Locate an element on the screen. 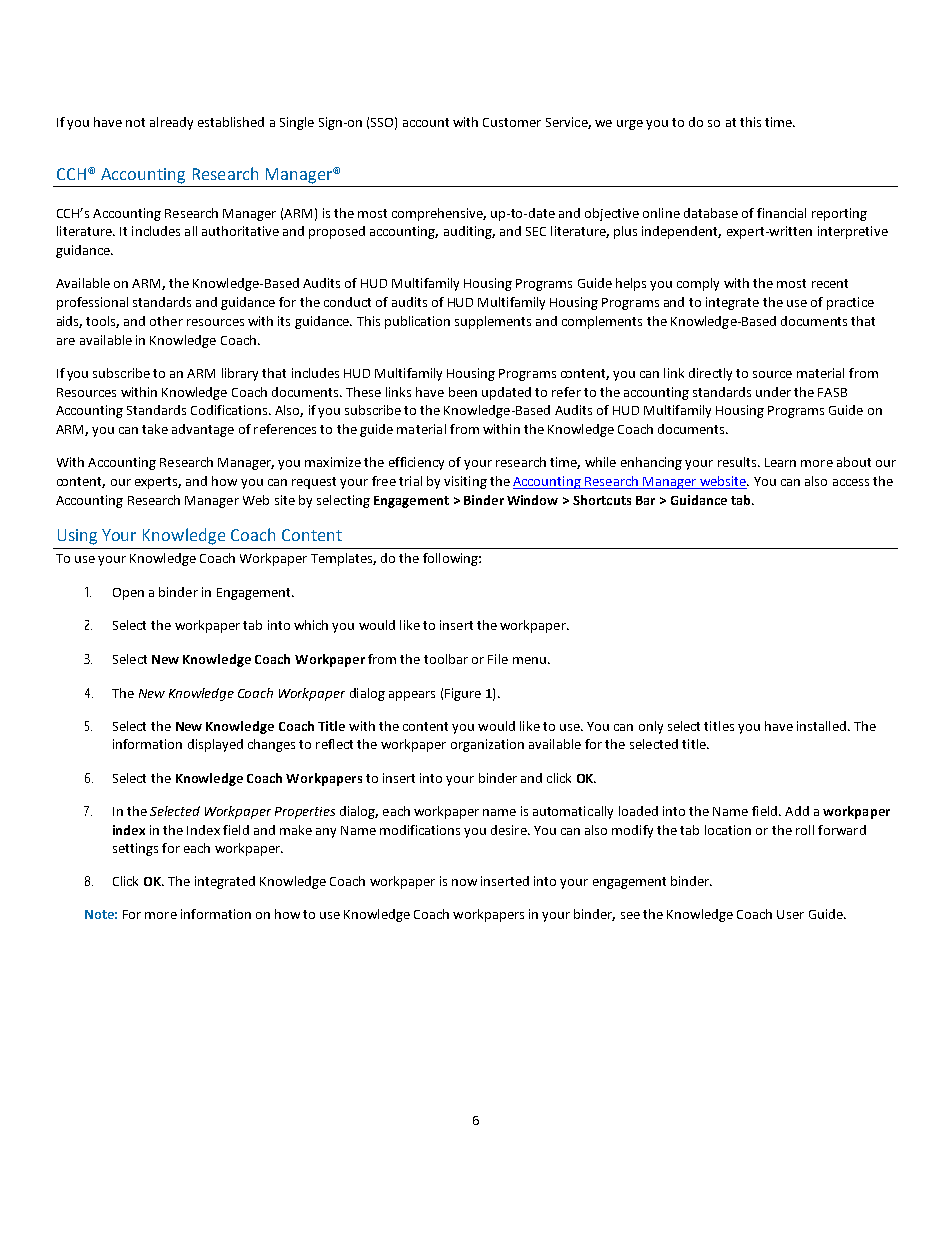 The image size is (952, 1233). settings is located at coordinates (135, 849).
